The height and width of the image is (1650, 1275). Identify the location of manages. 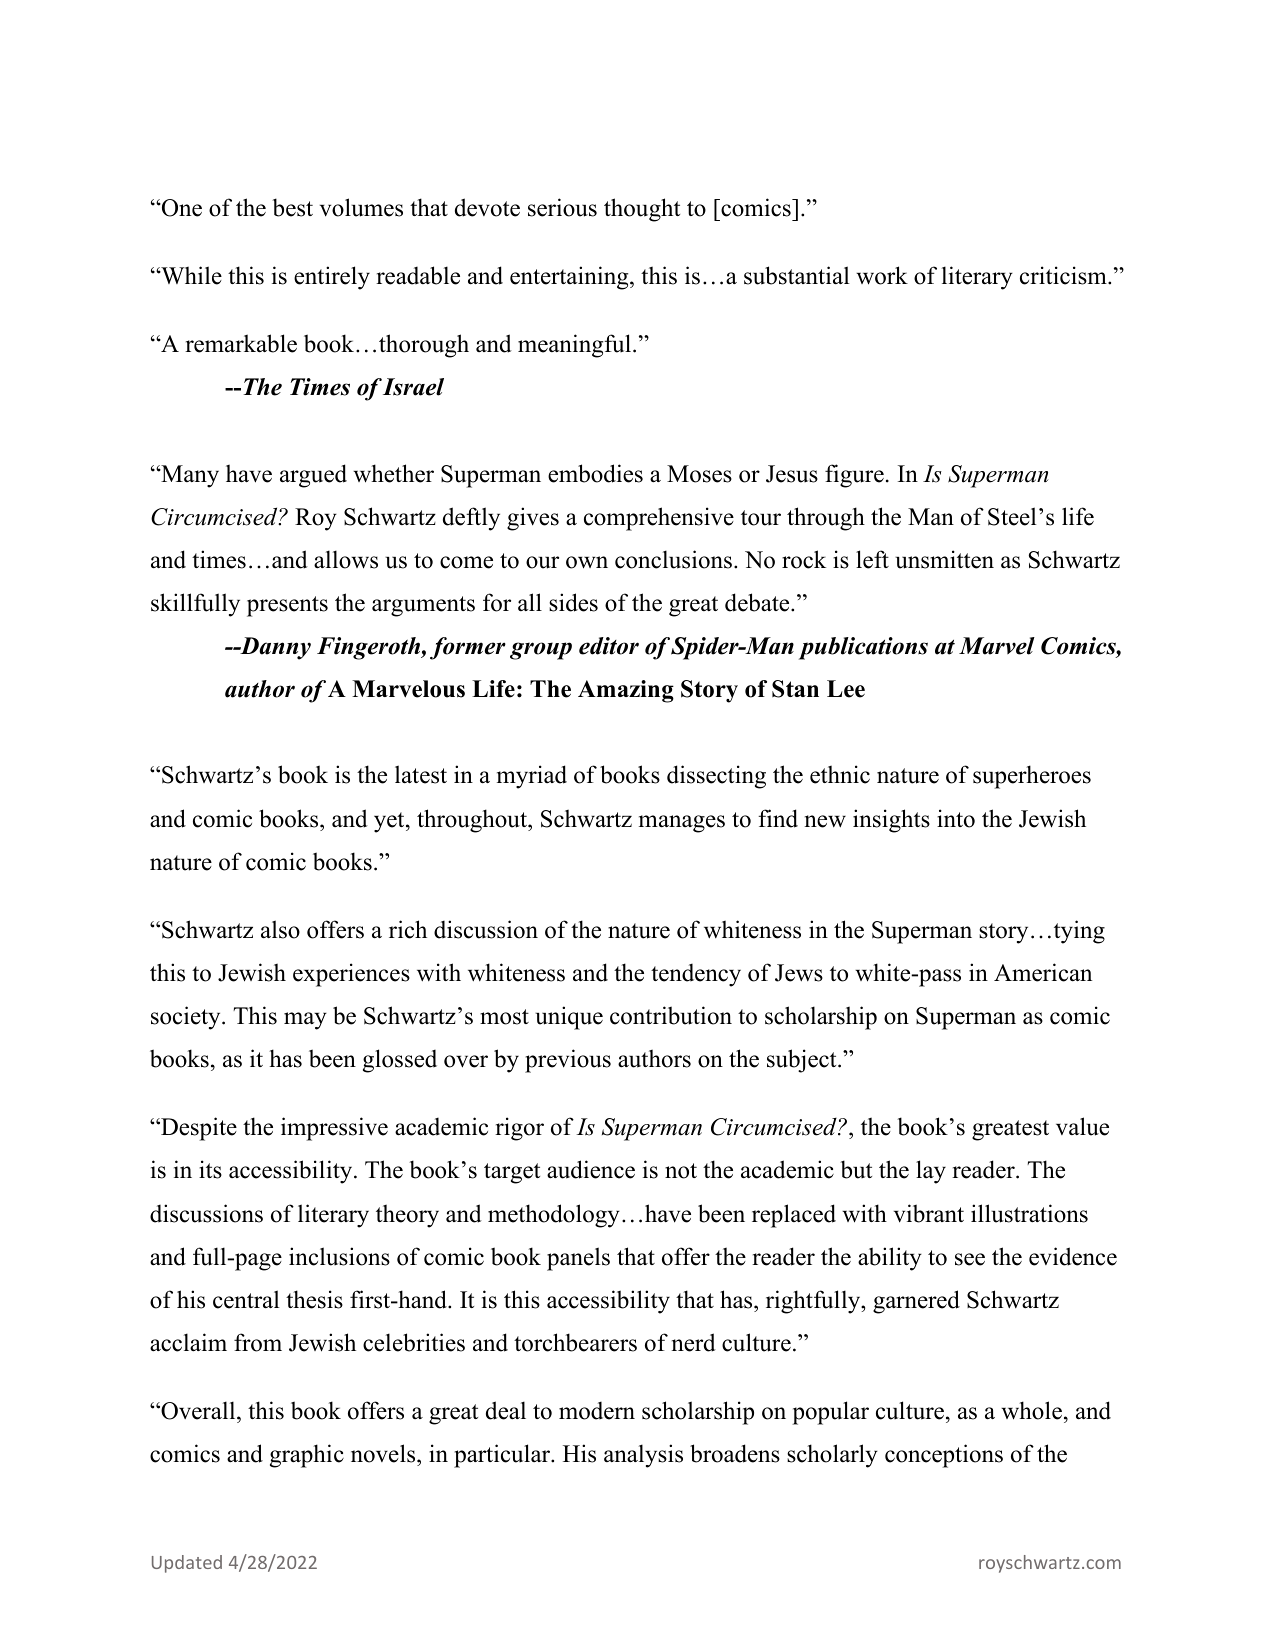
(682, 824).
